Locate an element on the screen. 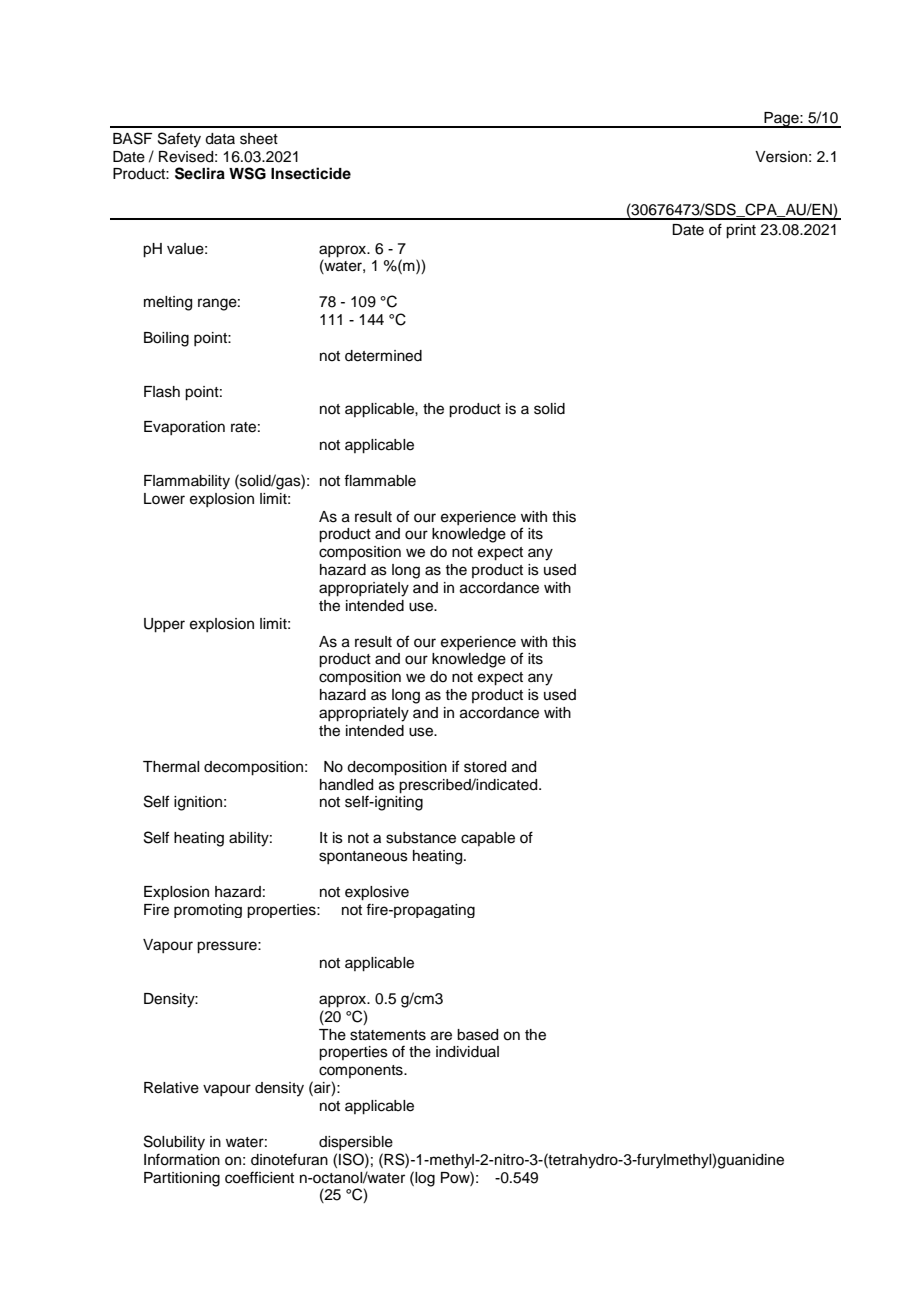  Insecticide is located at coordinates (311, 173).
